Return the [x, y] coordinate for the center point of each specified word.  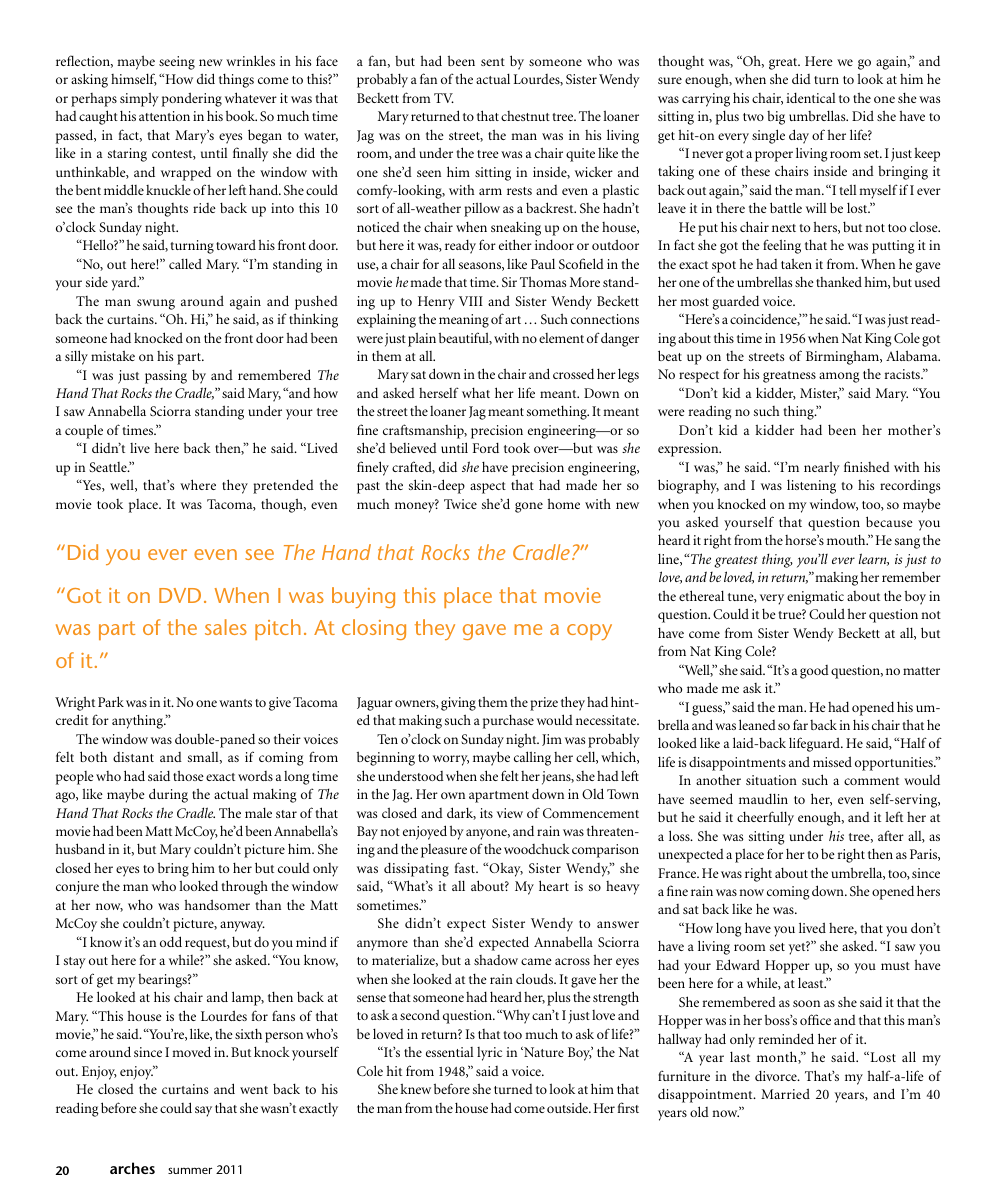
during [168, 795]
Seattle [109, 467]
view [510, 813]
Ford [486, 448]
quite [580, 155]
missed [832, 761]
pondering [192, 99]
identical [810, 98]
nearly [822, 468]
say [203, 1111]
